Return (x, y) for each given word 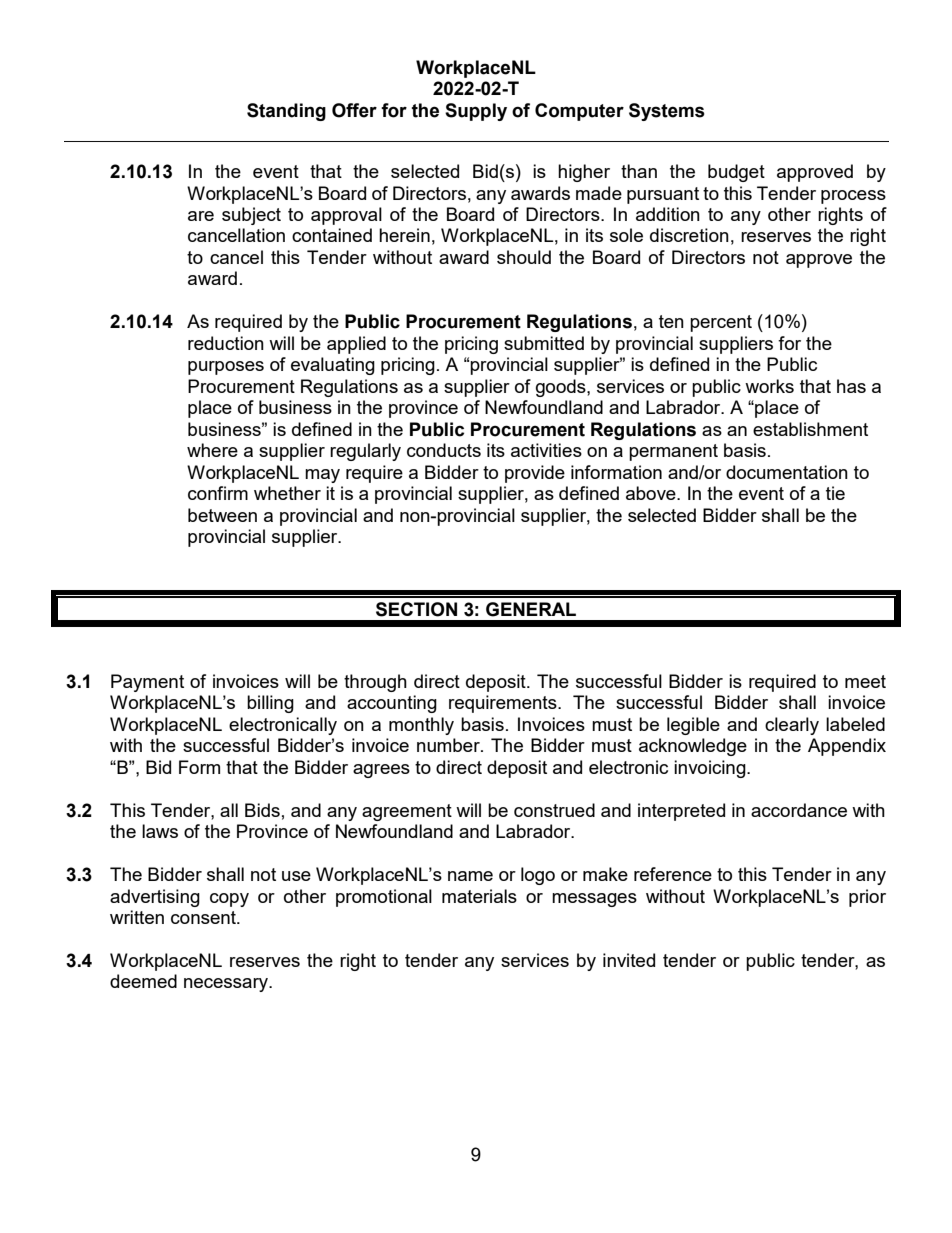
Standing (286, 112)
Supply (476, 112)
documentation (787, 472)
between (222, 515)
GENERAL (531, 609)
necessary (227, 985)
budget (736, 173)
